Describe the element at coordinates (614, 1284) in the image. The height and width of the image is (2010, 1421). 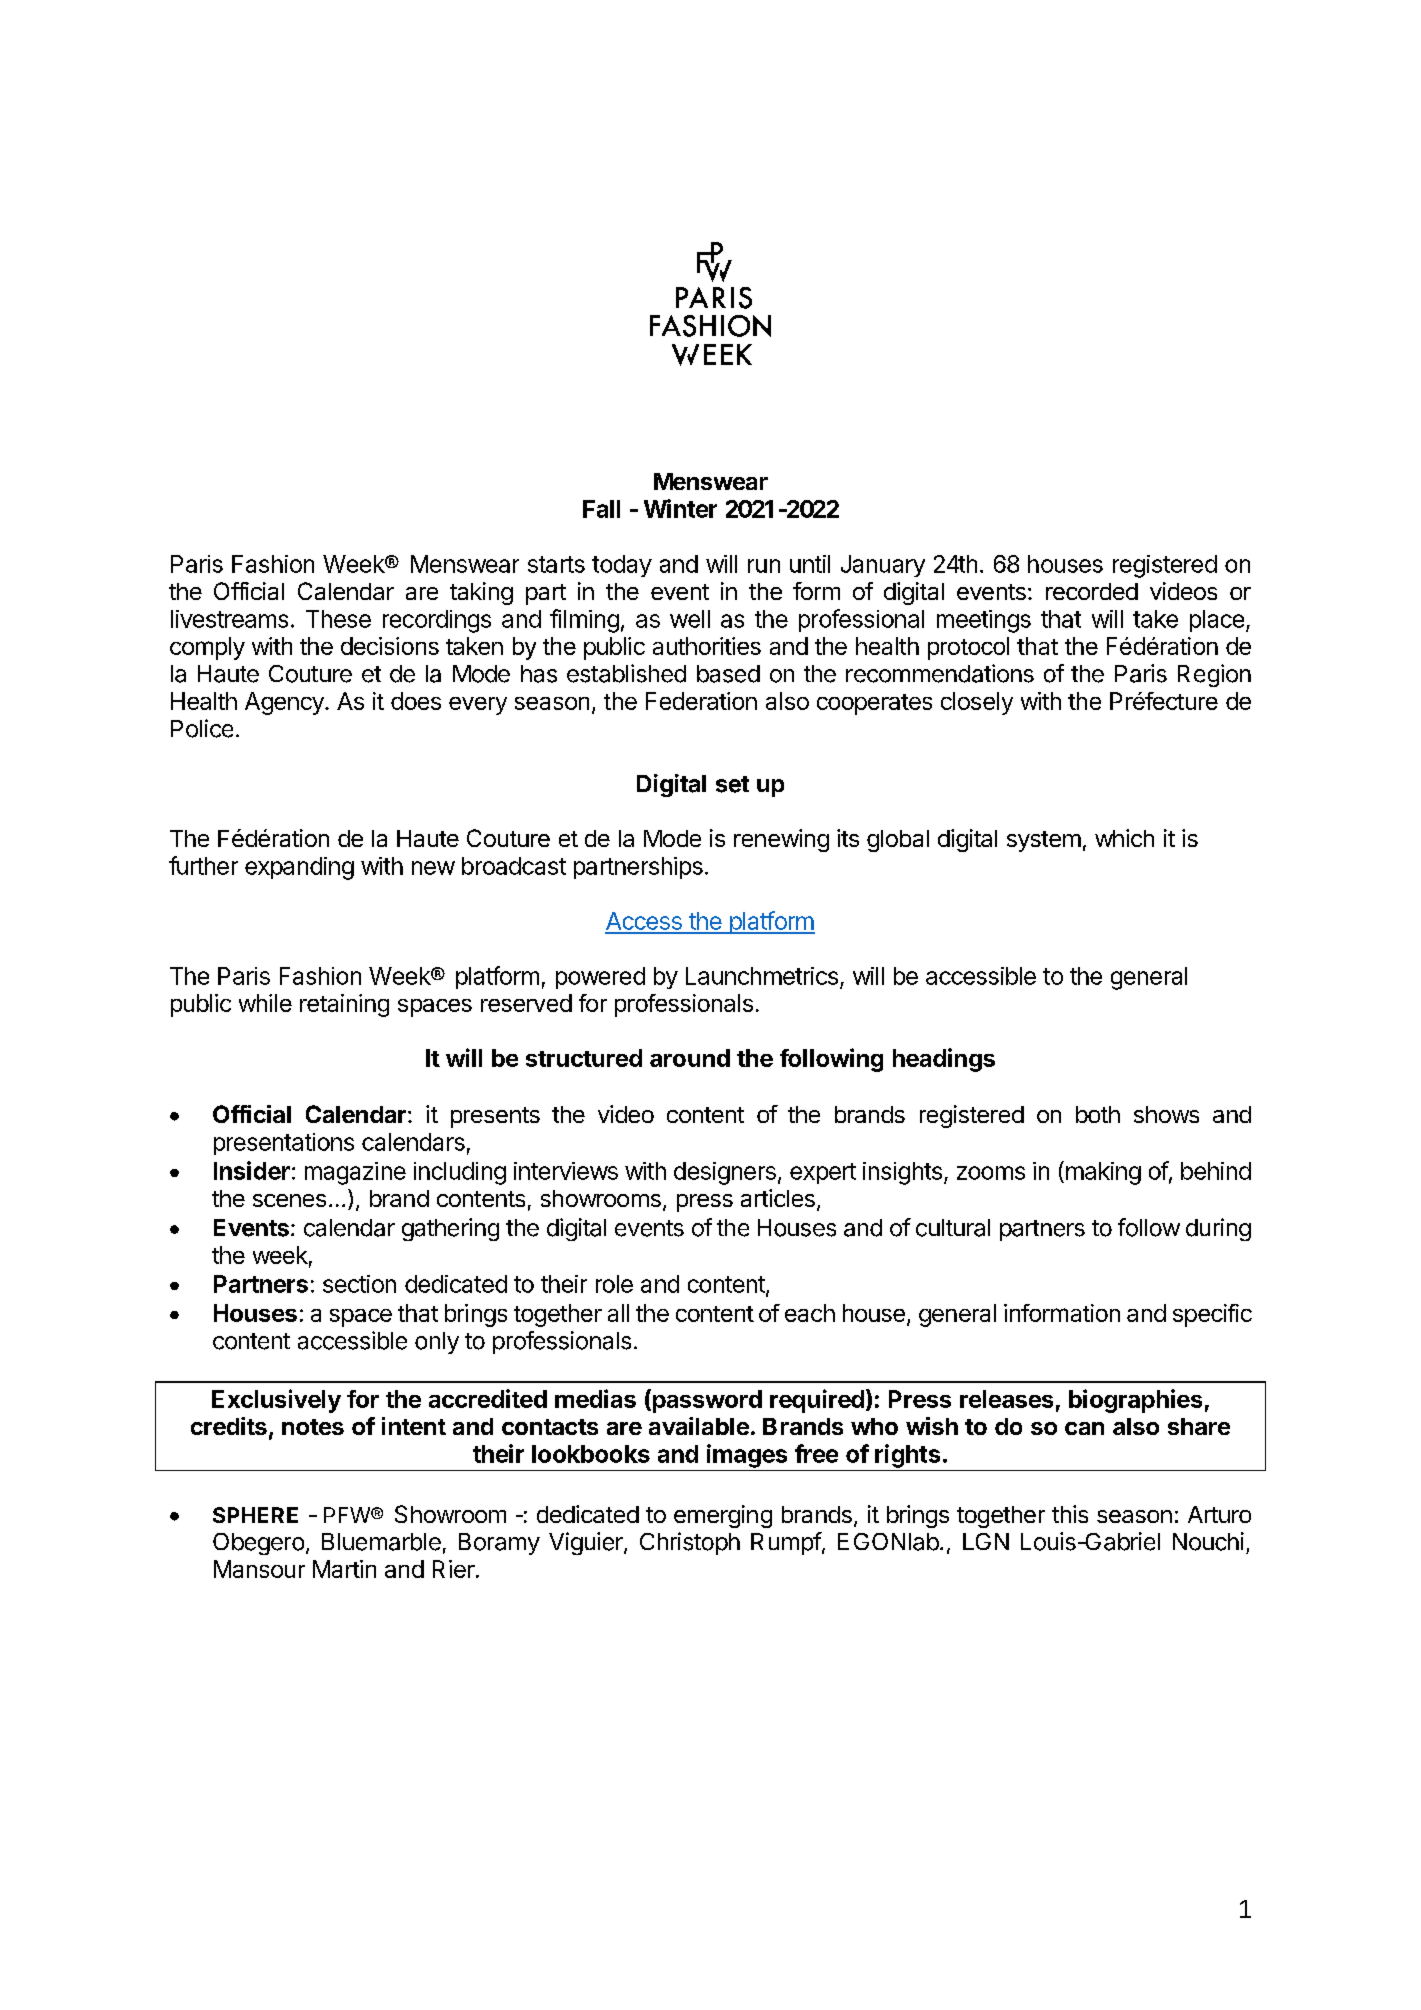
I see `role` at that location.
